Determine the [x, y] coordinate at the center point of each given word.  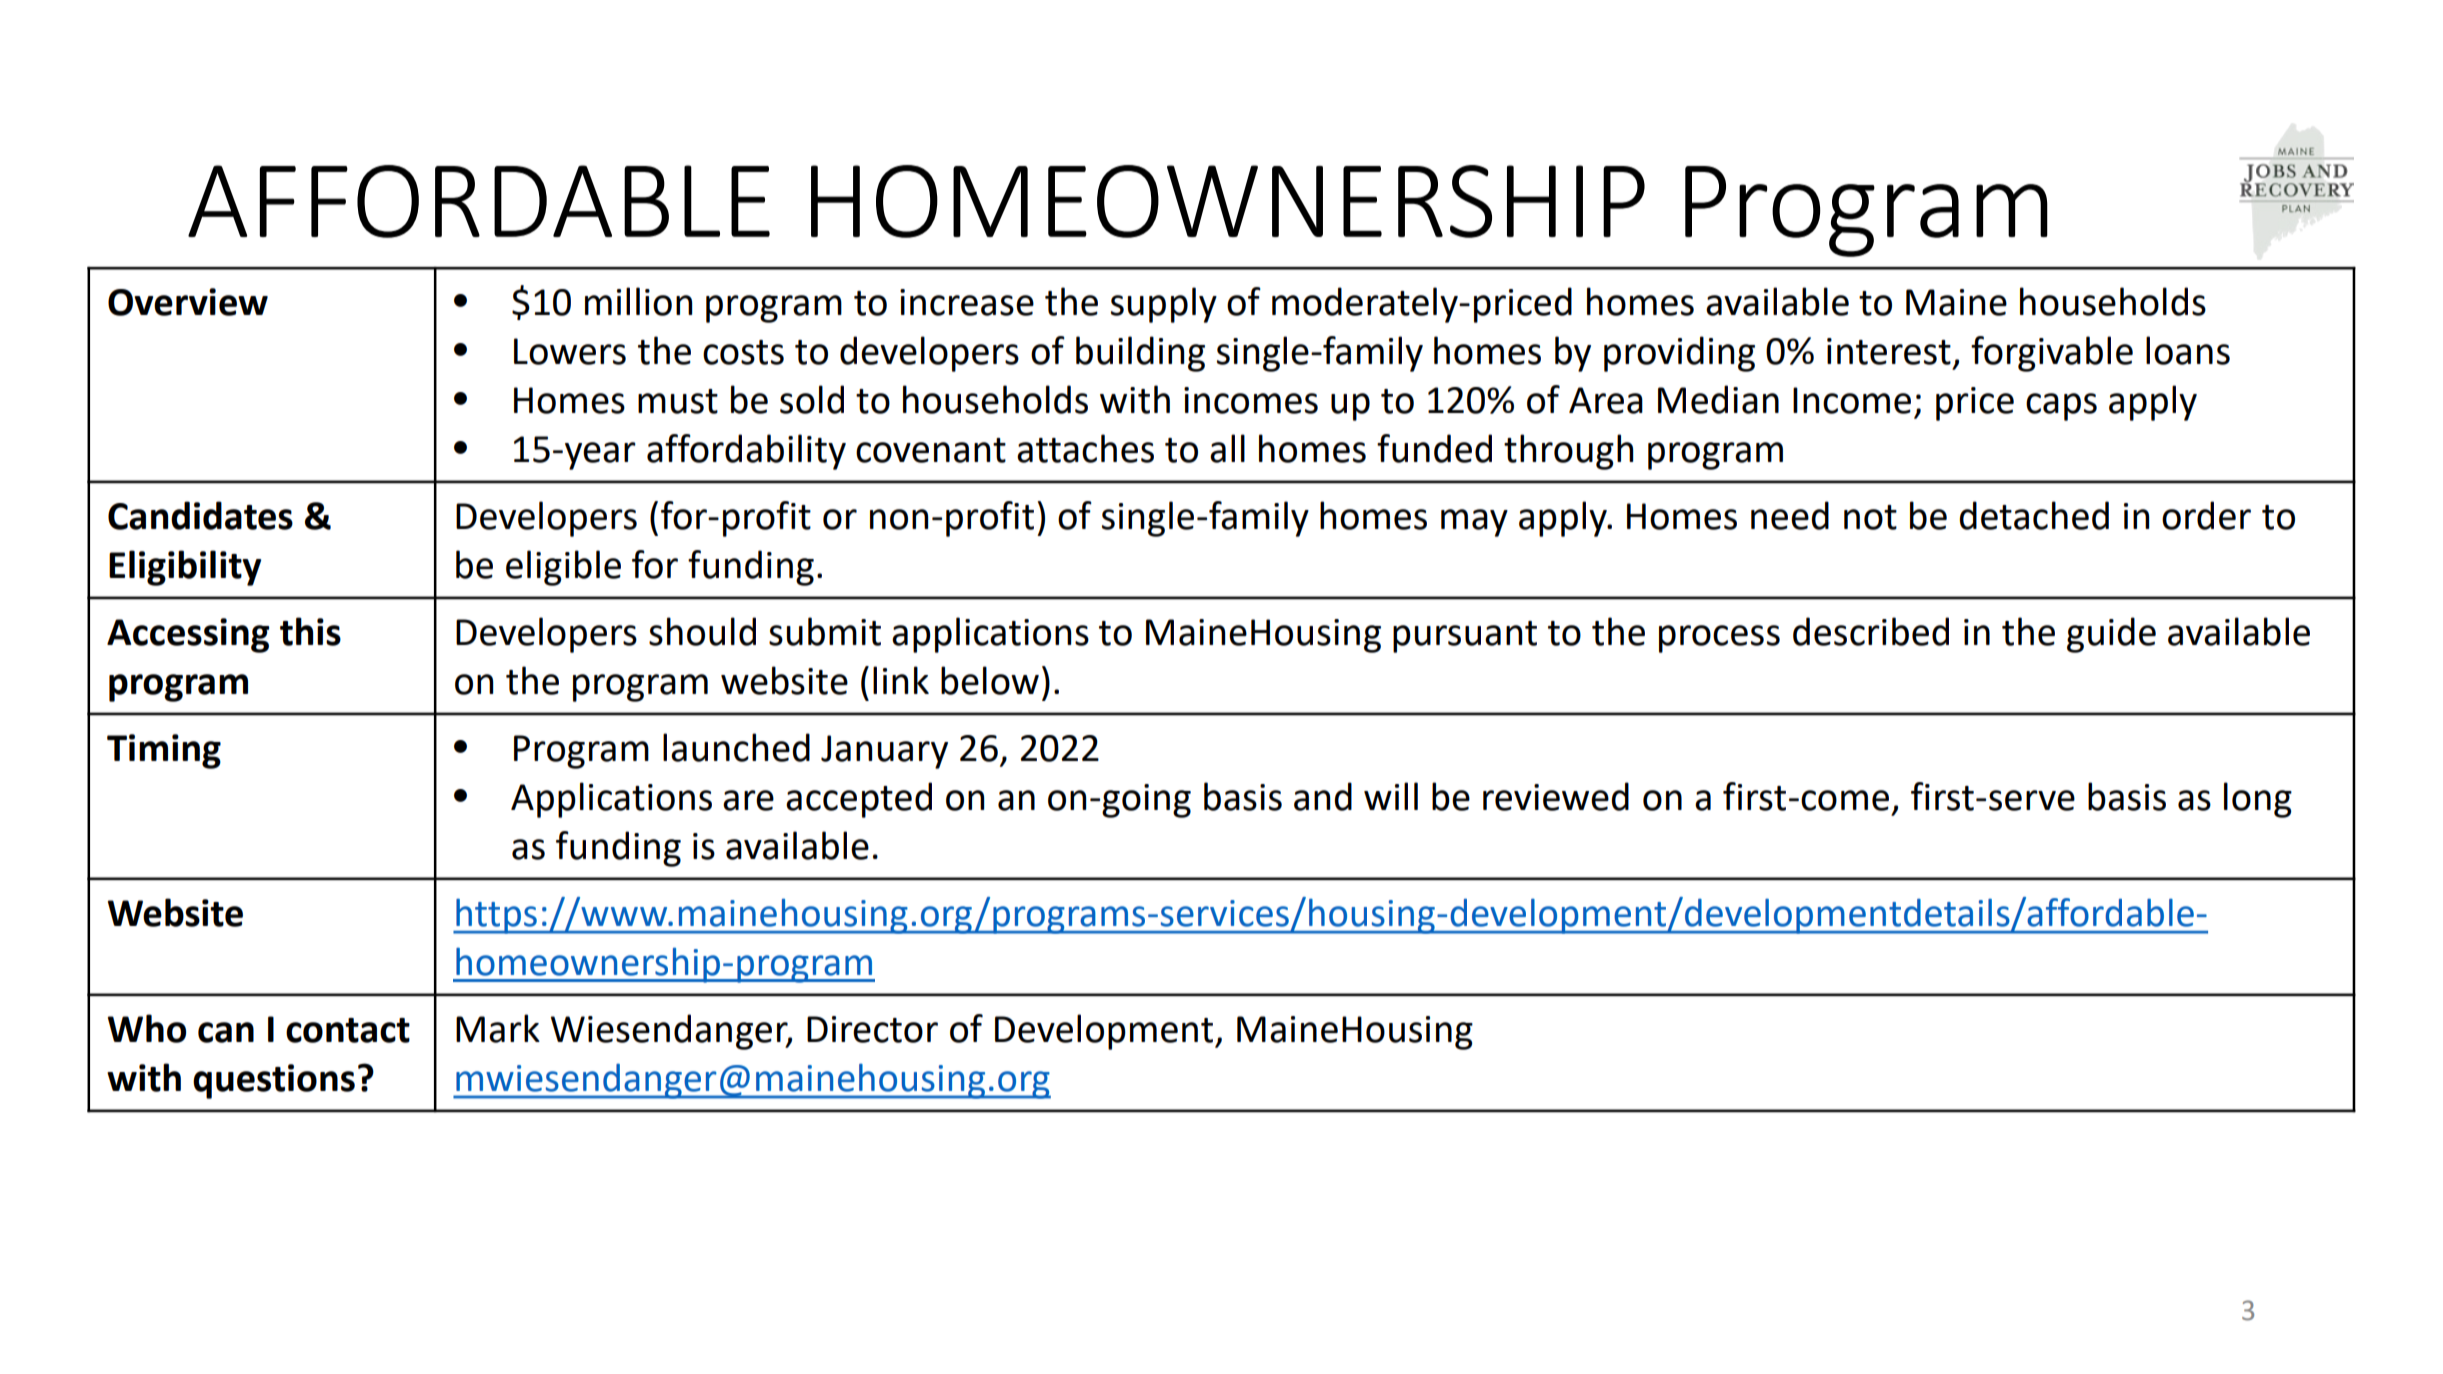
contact [348, 1030]
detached [2034, 515]
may [1474, 523]
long [2258, 800]
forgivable [2052, 354]
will [1391, 796]
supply [1164, 305]
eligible [563, 568]
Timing [164, 751]
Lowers [570, 351]
